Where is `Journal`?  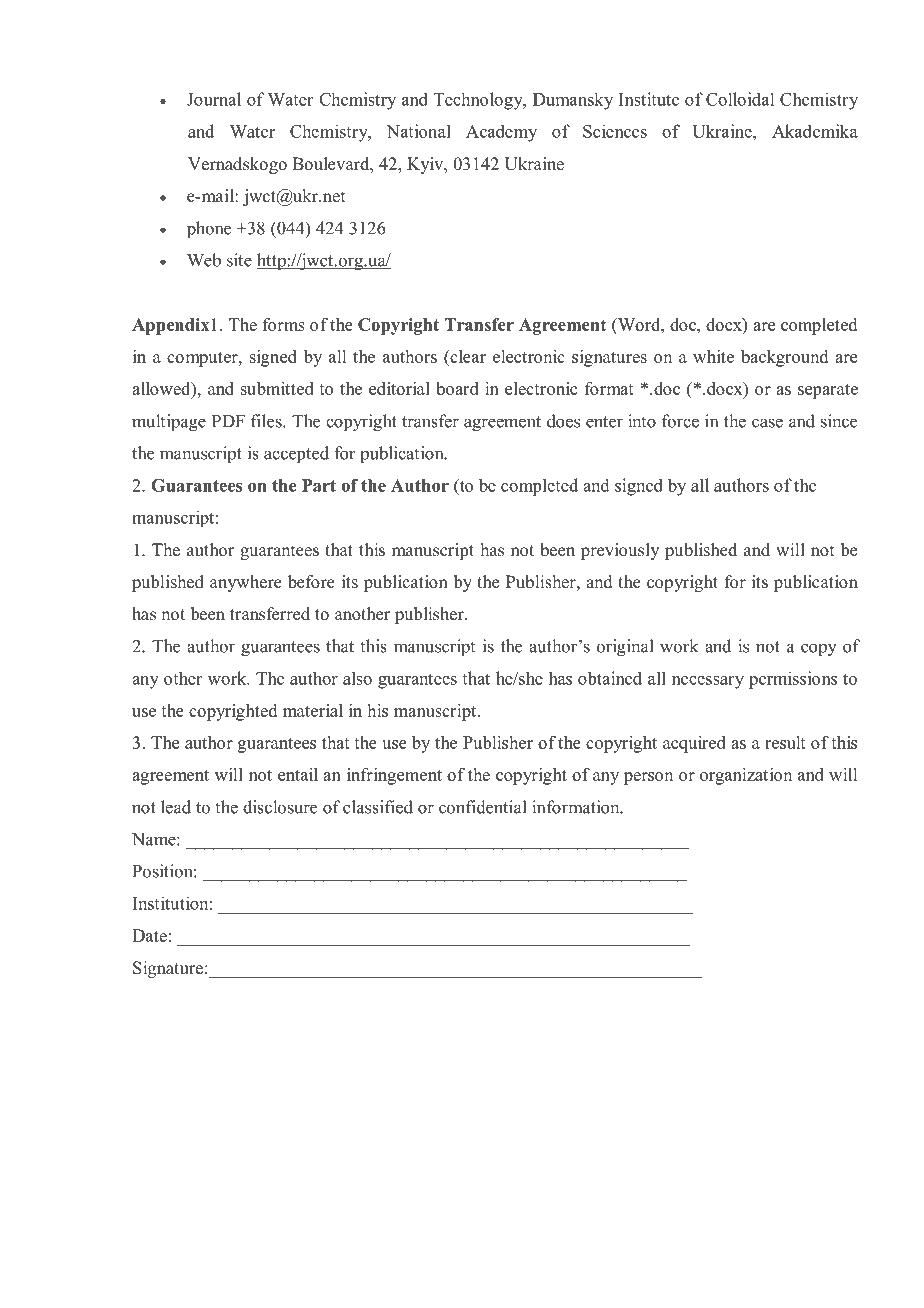
Journal is located at coordinates (214, 99).
